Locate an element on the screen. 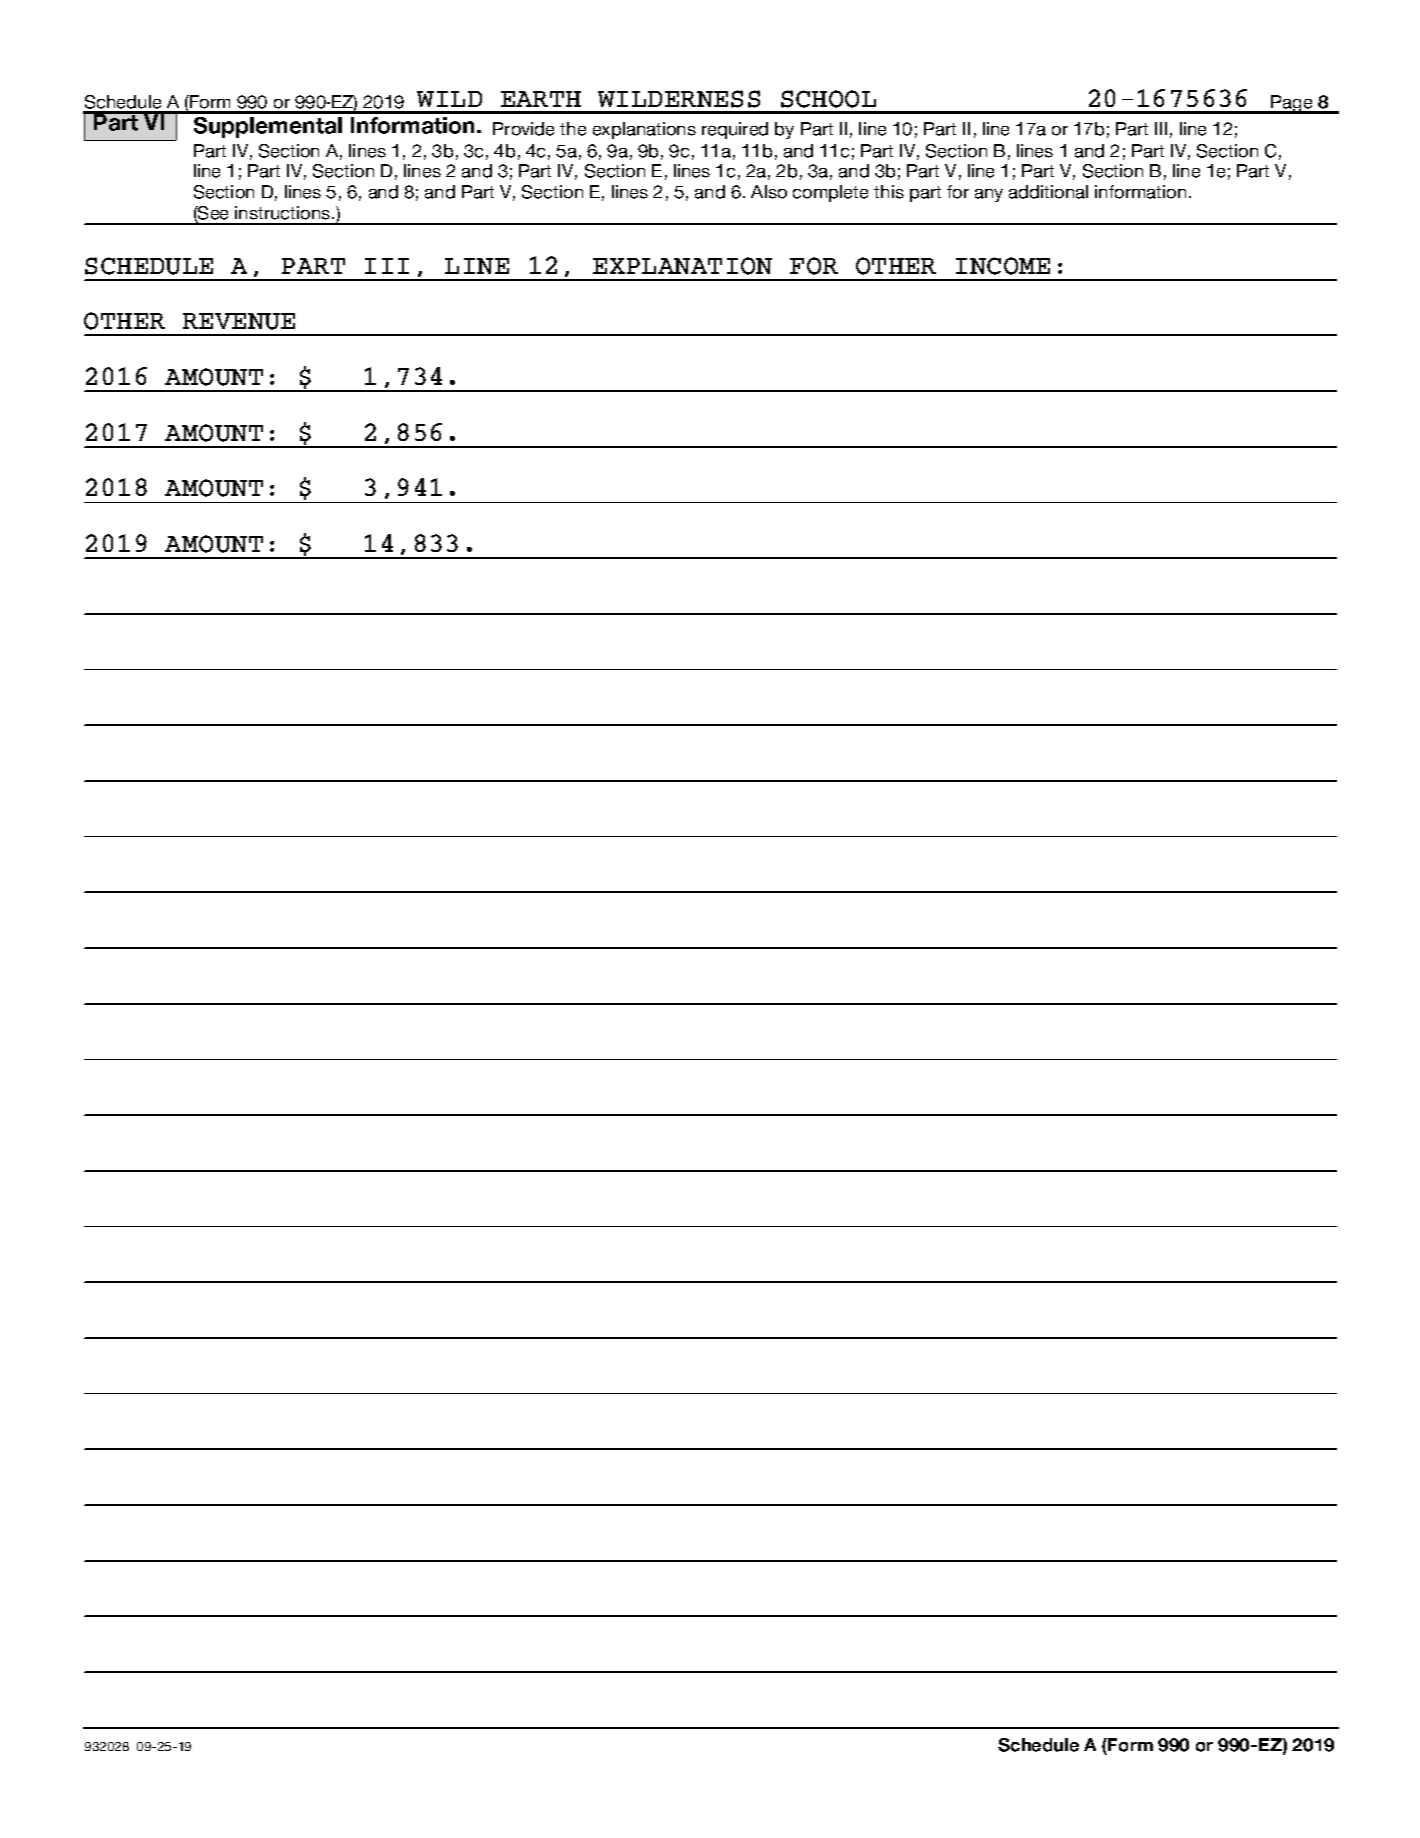 The image size is (1420, 1838). complete is located at coordinates (830, 193).
